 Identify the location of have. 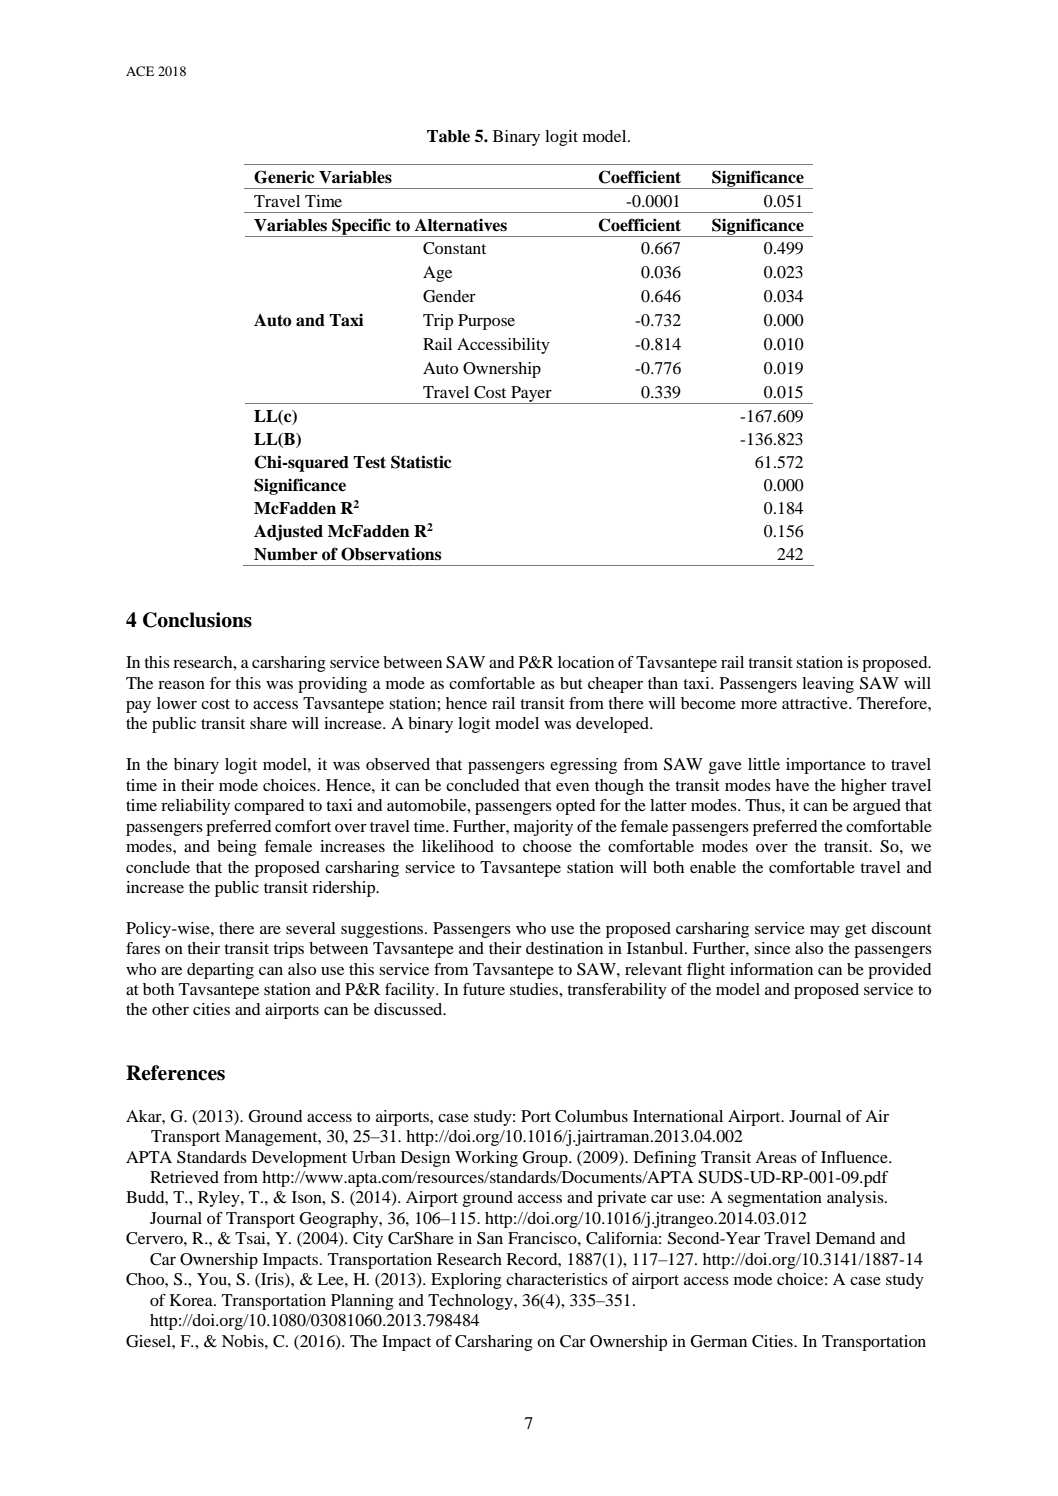
(792, 785).
